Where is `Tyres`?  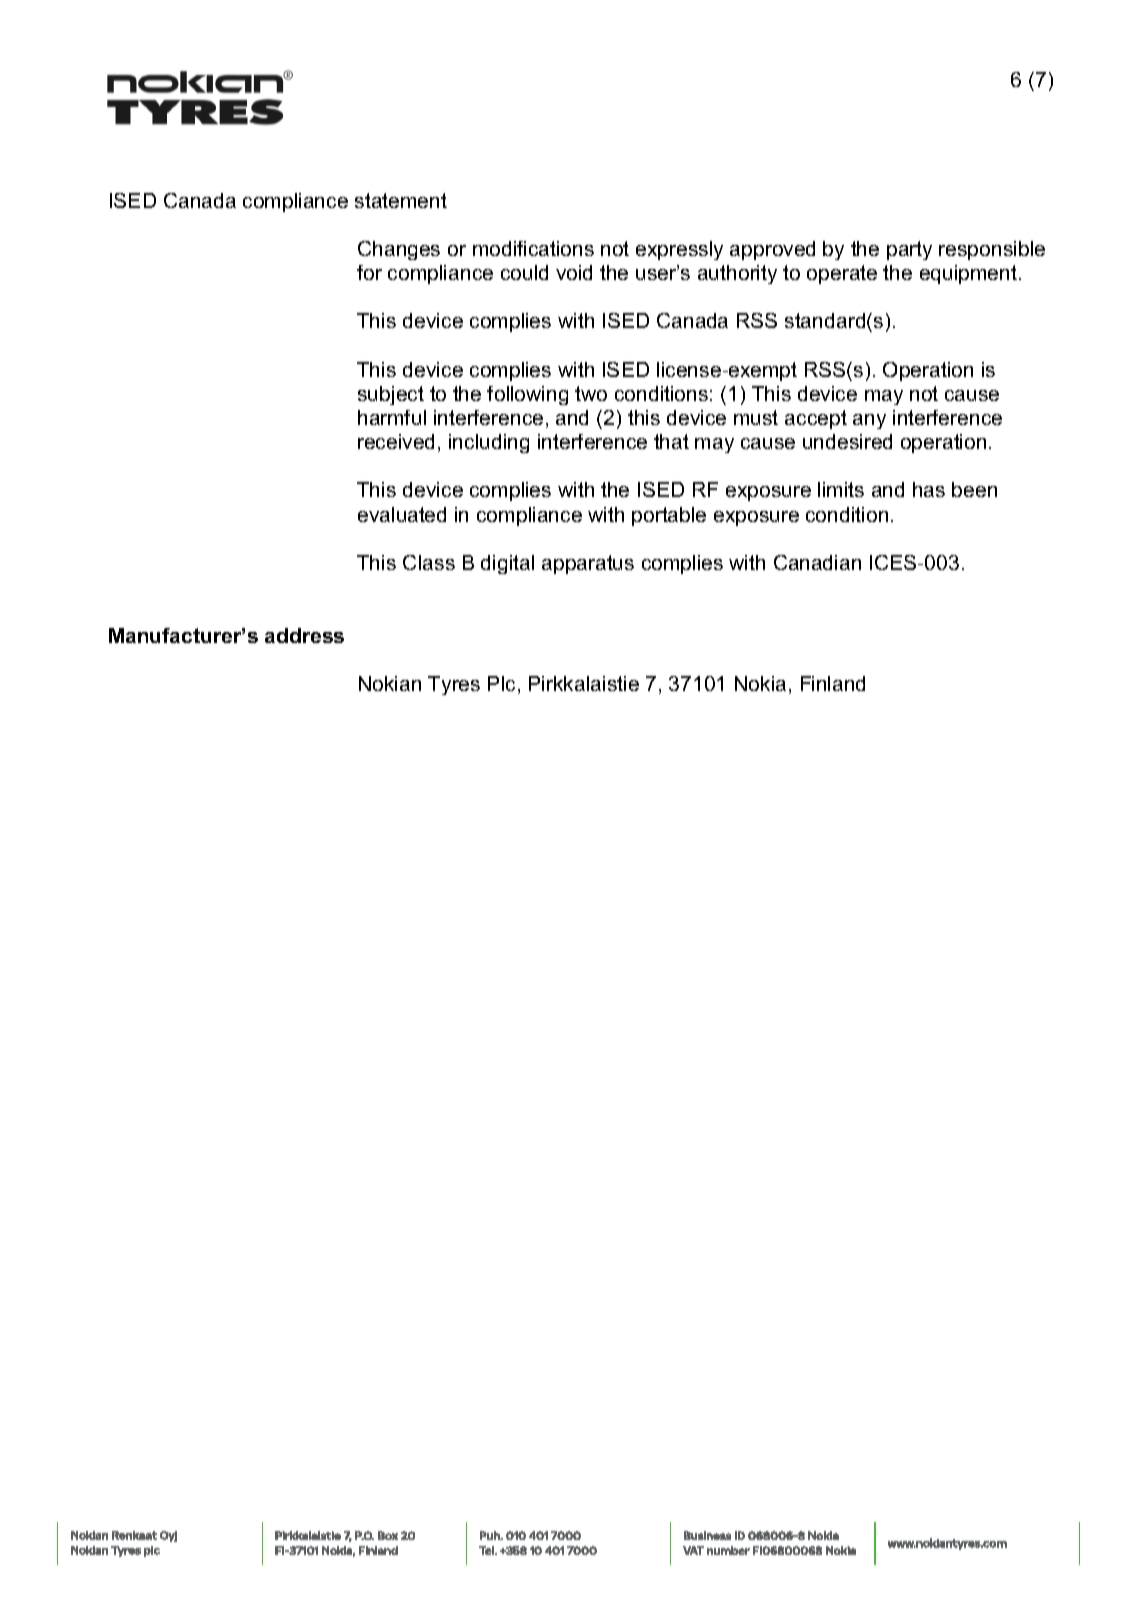
Tyres is located at coordinates (454, 685).
